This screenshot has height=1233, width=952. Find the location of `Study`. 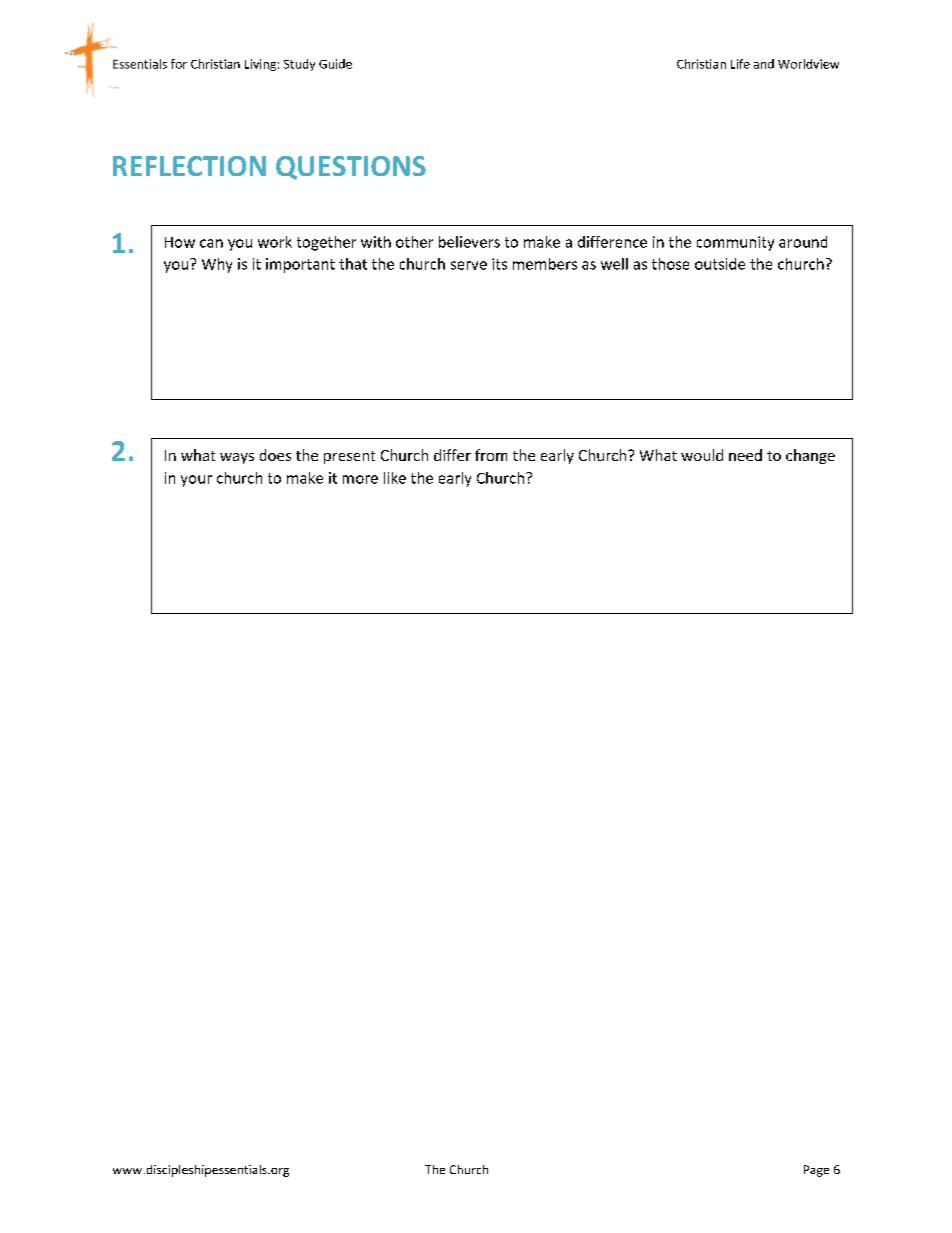

Study is located at coordinates (299, 65).
